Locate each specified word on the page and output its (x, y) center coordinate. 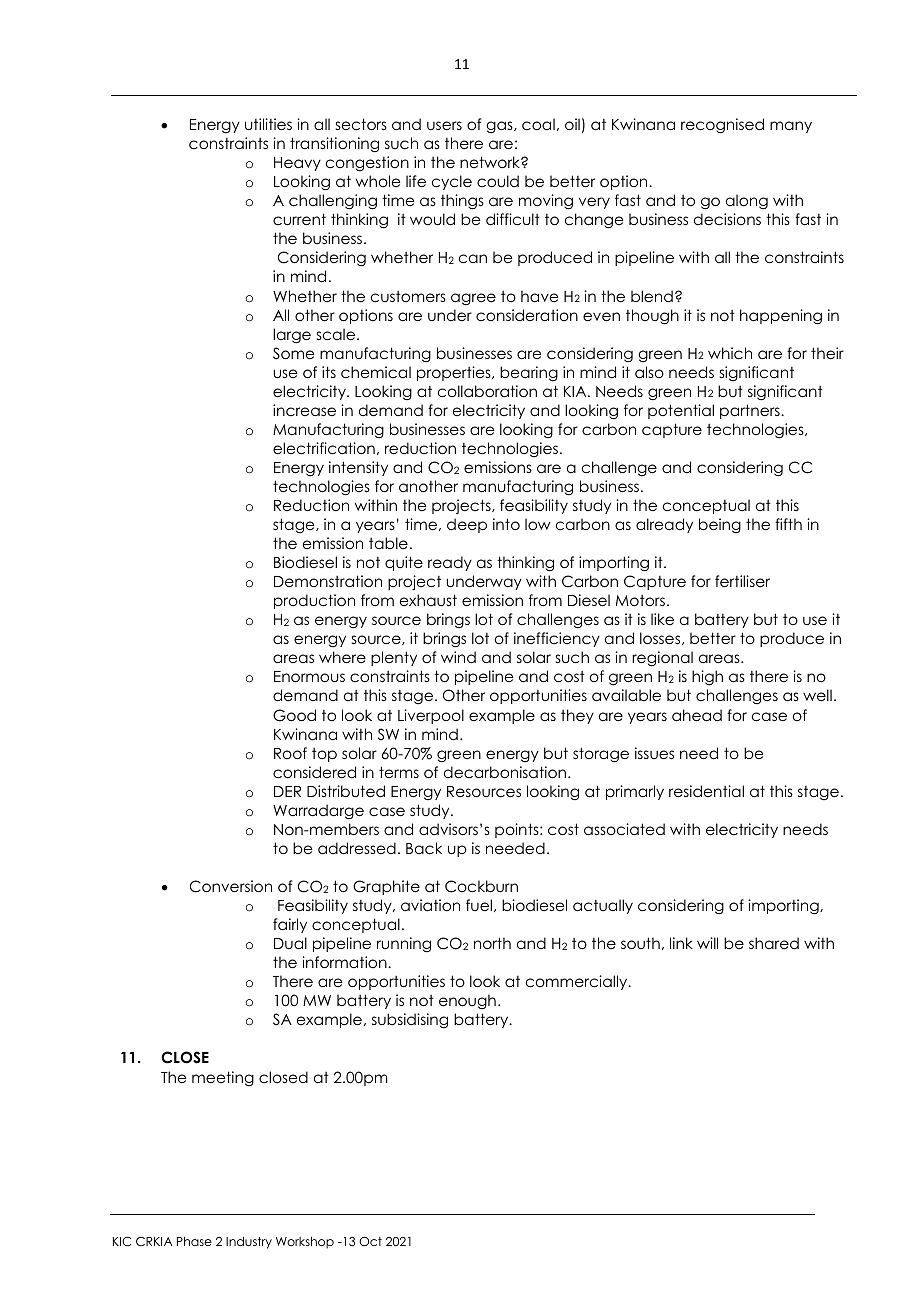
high (707, 678)
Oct (370, 1242)
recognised (722, 126)
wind (458, 657)
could (498, 181)
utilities (268, 124)
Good (294, 715)
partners (751, 411)
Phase (194, 1241)
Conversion (231, 886)
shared (774, 943)
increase (304, 410)
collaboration (487, 391)
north (492, 943)
